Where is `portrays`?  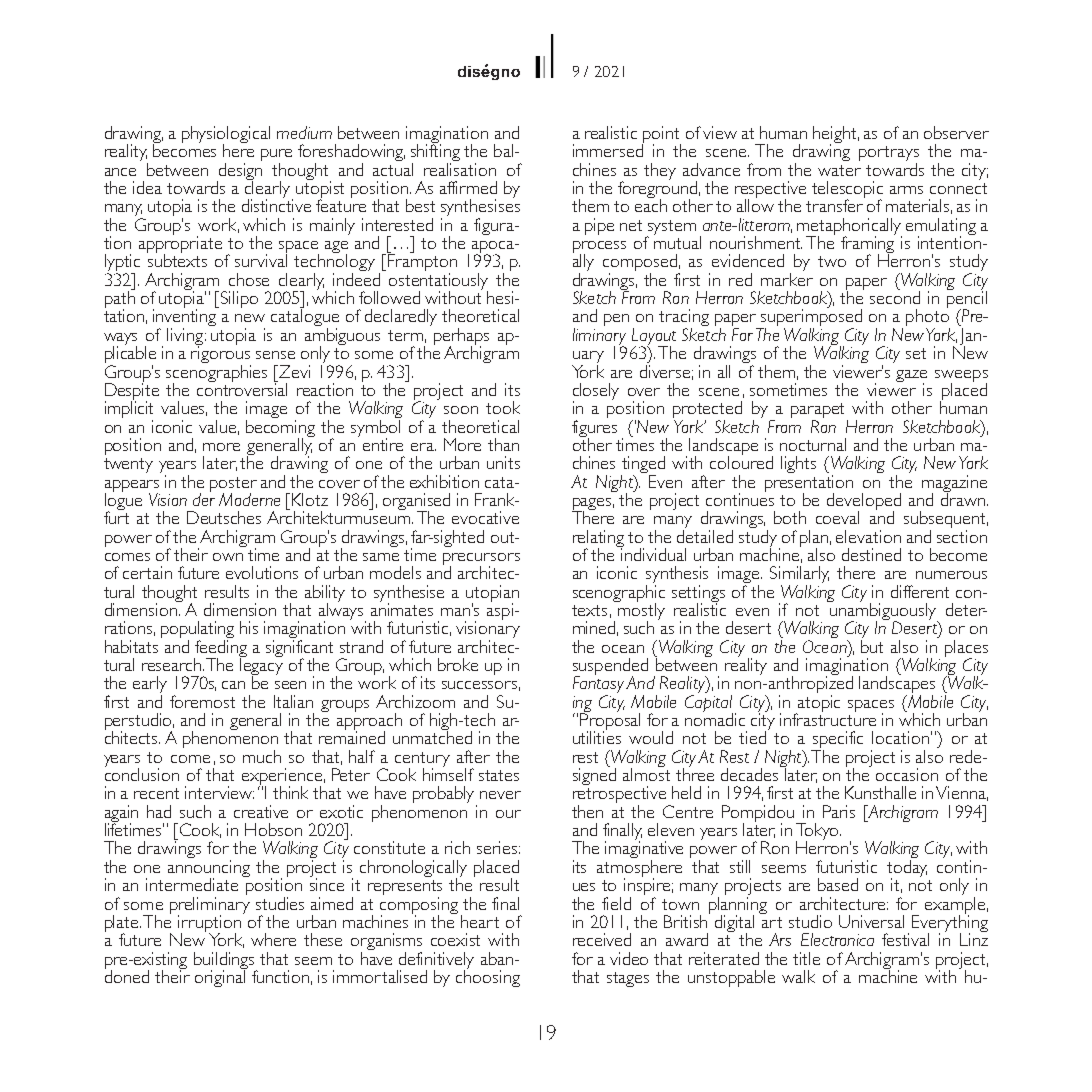 portrays is located at coordinates (889, 155).
